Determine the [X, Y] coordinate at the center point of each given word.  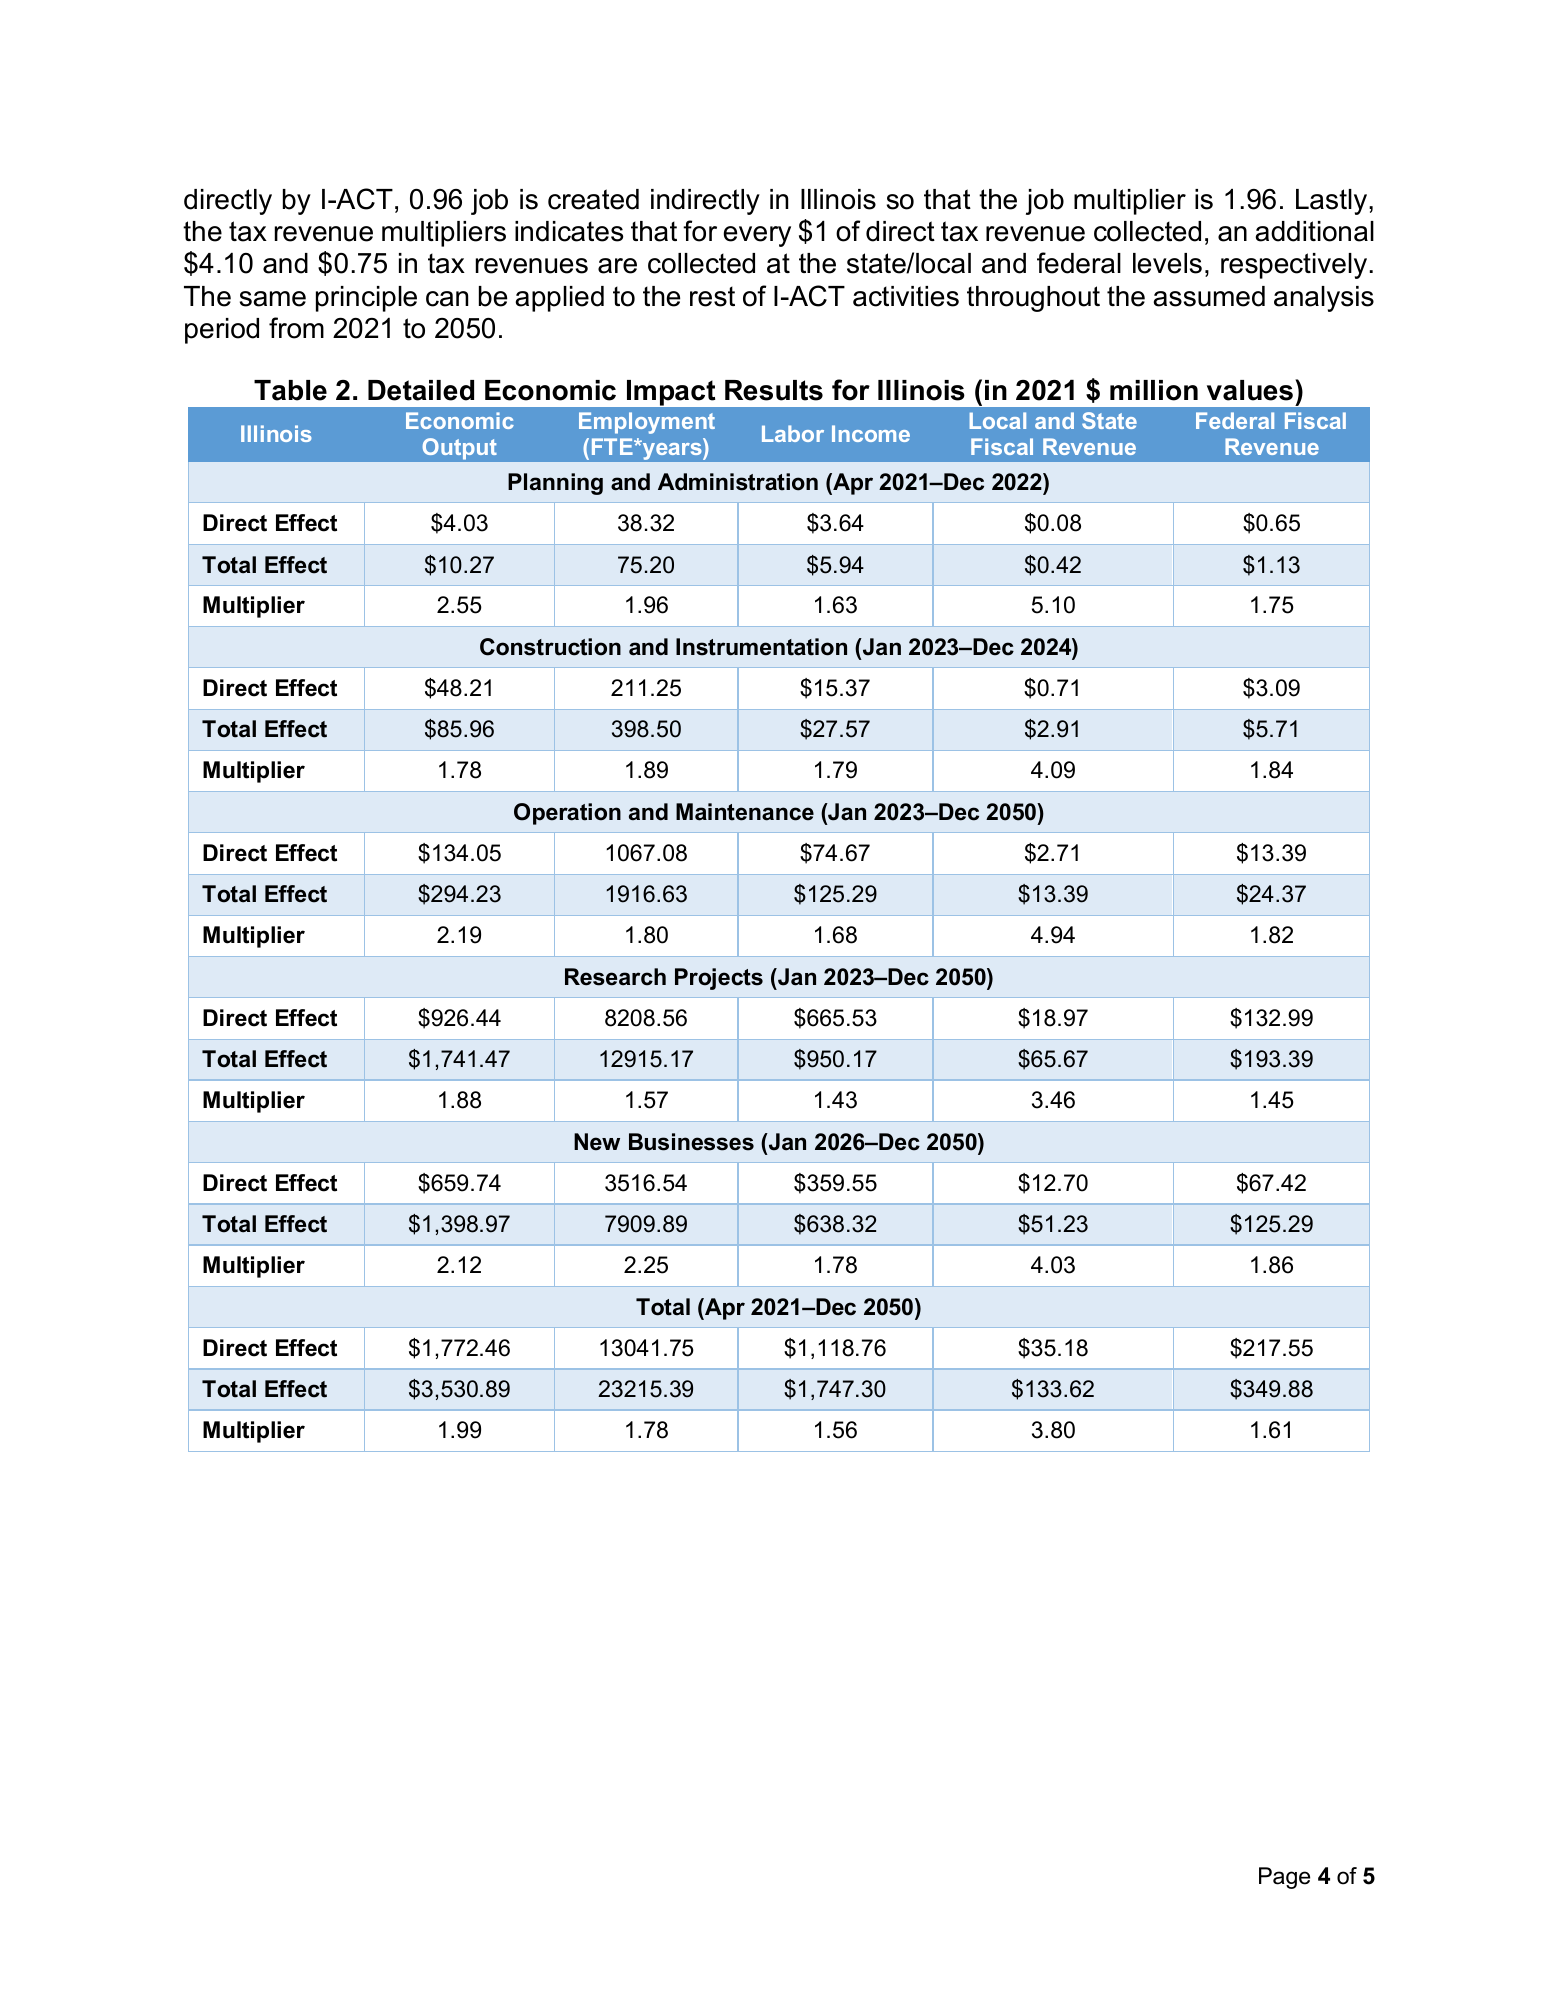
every [757, 236]
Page [1284, 1878]
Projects [719, 979]
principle [366, 299]
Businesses [691, 1142]
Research [615, 977]
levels [1167, 263]
